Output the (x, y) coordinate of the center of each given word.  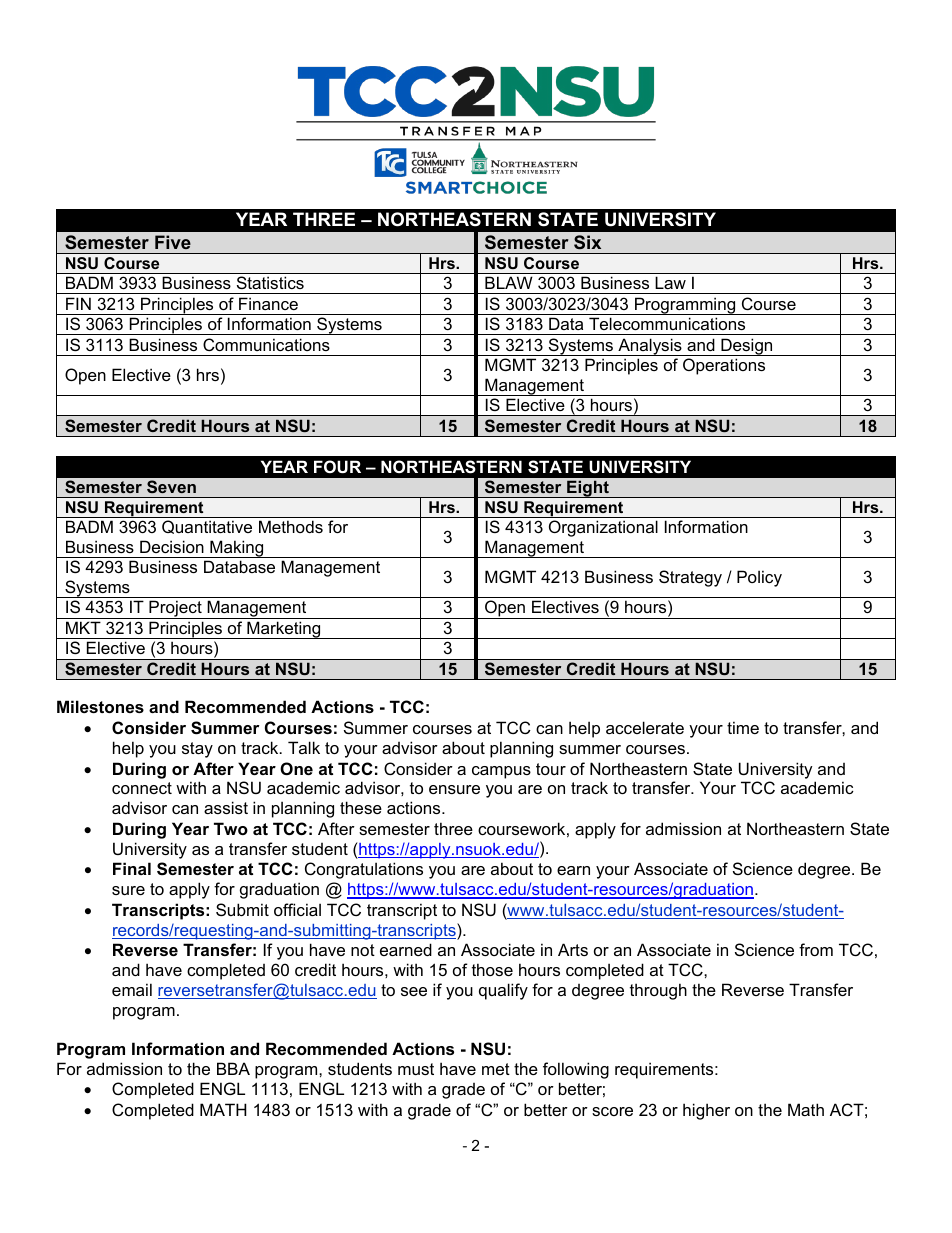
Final (132, 868)
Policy (759, 578)
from (816, 949)
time (743, 727)
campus (501, 772)
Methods (291, 526)
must (416, 1069)
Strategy (690, 578)
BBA (233, 1068)
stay (197, 750)
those (492, 969)
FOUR (337, 466)
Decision (172, 546)
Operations (724, 366)
